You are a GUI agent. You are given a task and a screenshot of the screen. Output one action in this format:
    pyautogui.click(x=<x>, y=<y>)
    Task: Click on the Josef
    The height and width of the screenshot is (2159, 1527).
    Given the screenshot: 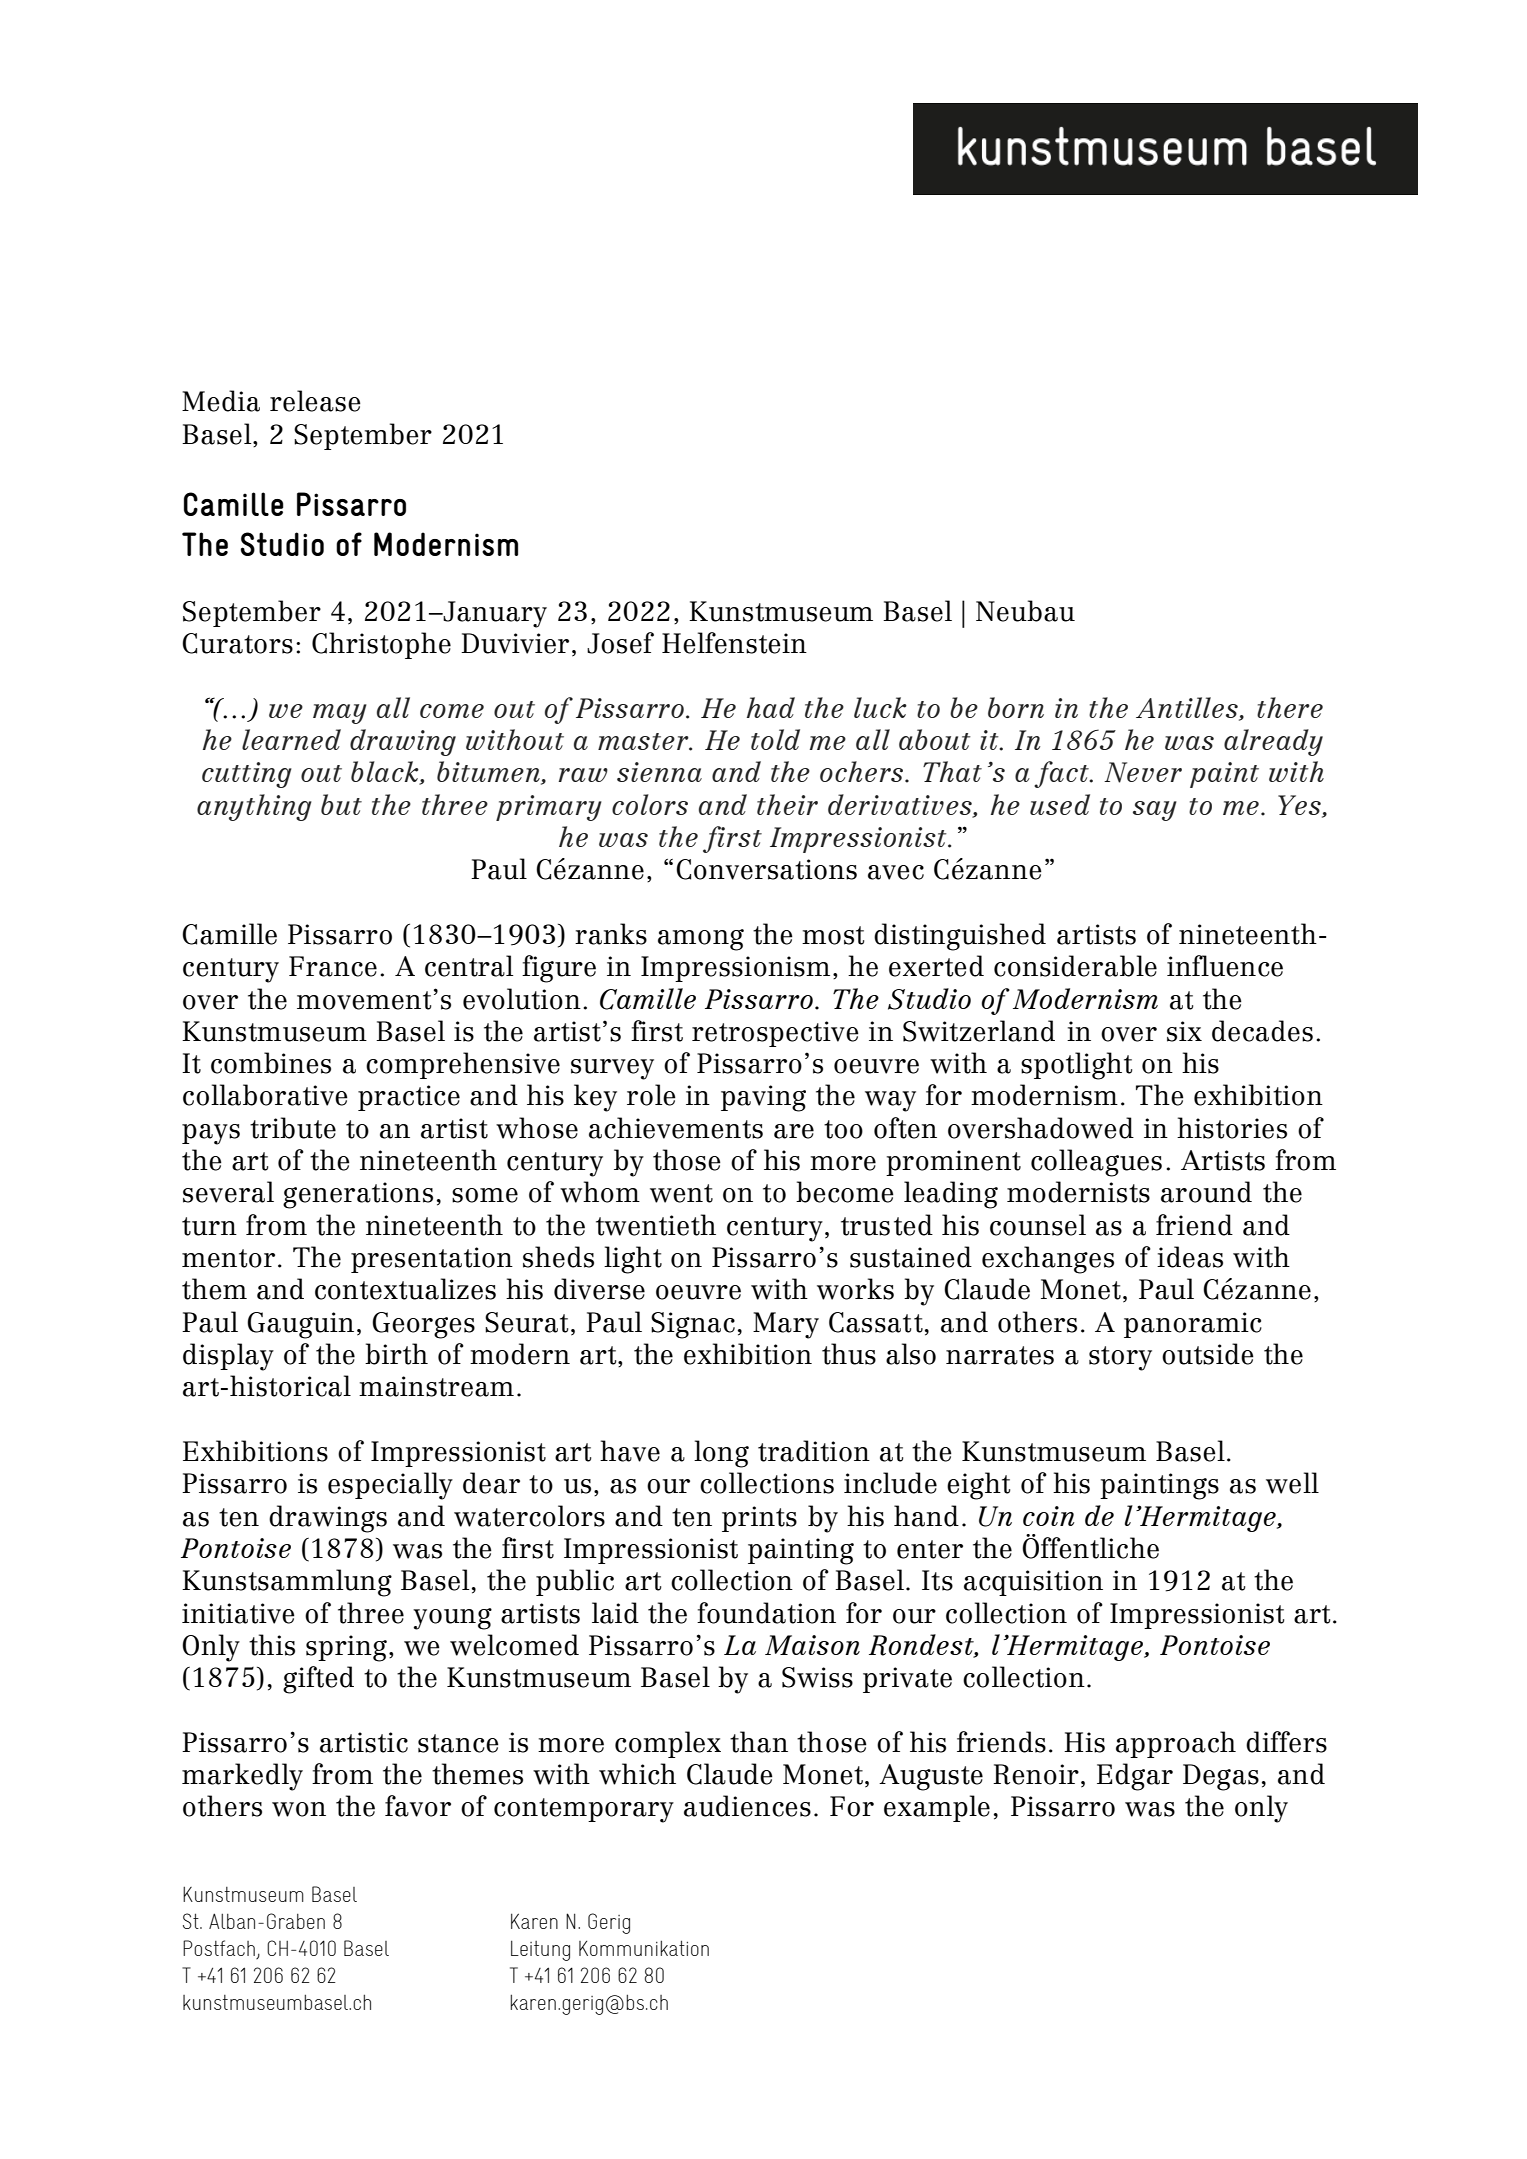 What is the action you would take?
    pyautogui.click(x=620, y=643)
